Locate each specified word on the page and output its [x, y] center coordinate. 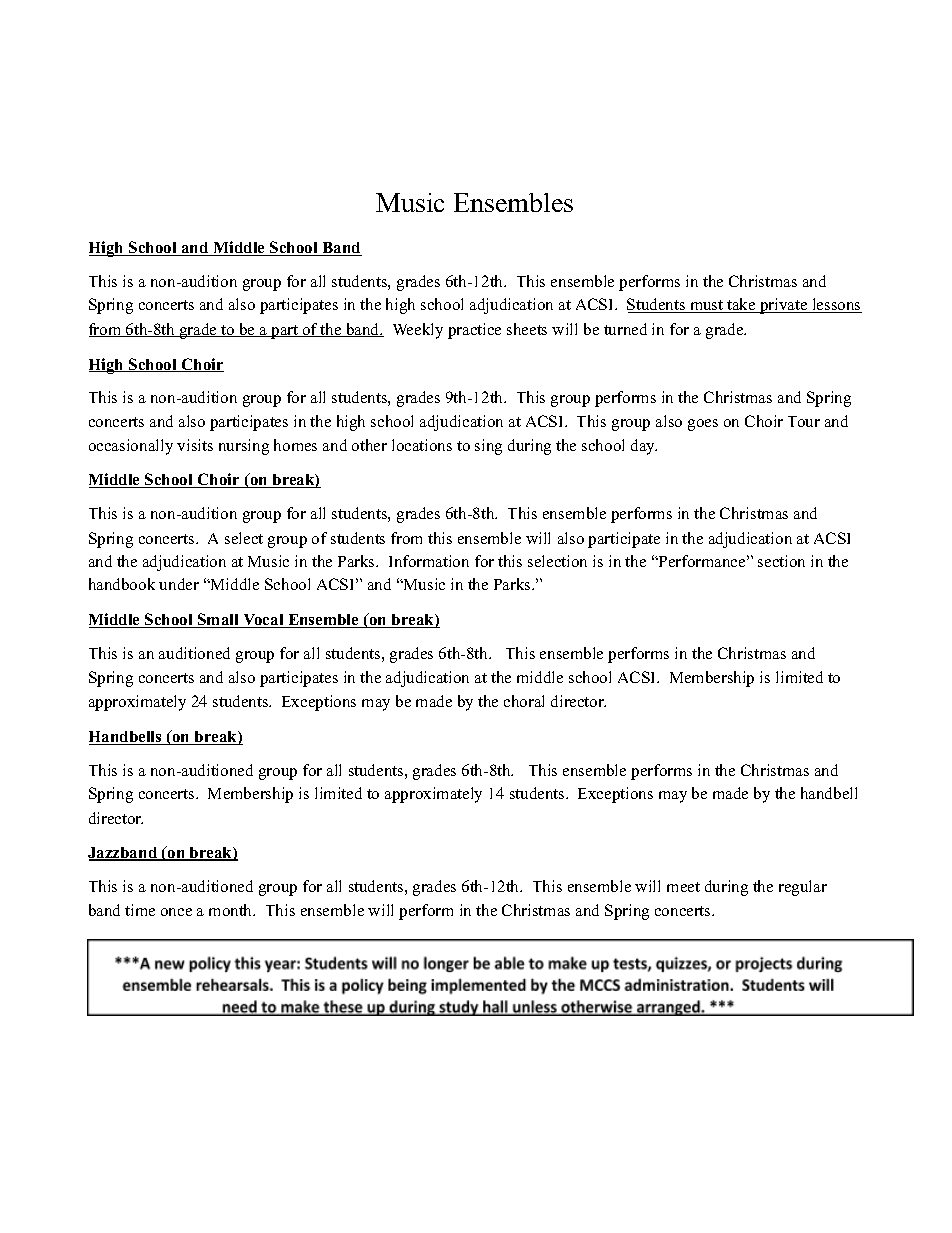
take [741, 305]
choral [524, 701]
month [232, 910]
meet [683, 887]
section [781, 561]
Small [219, 620]
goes [703, 425]
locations [422, 445]
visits [195, 445]
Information [429, 561]
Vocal [263, 621]
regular [803, 888]
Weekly [418, 331]
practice [474, 331]
